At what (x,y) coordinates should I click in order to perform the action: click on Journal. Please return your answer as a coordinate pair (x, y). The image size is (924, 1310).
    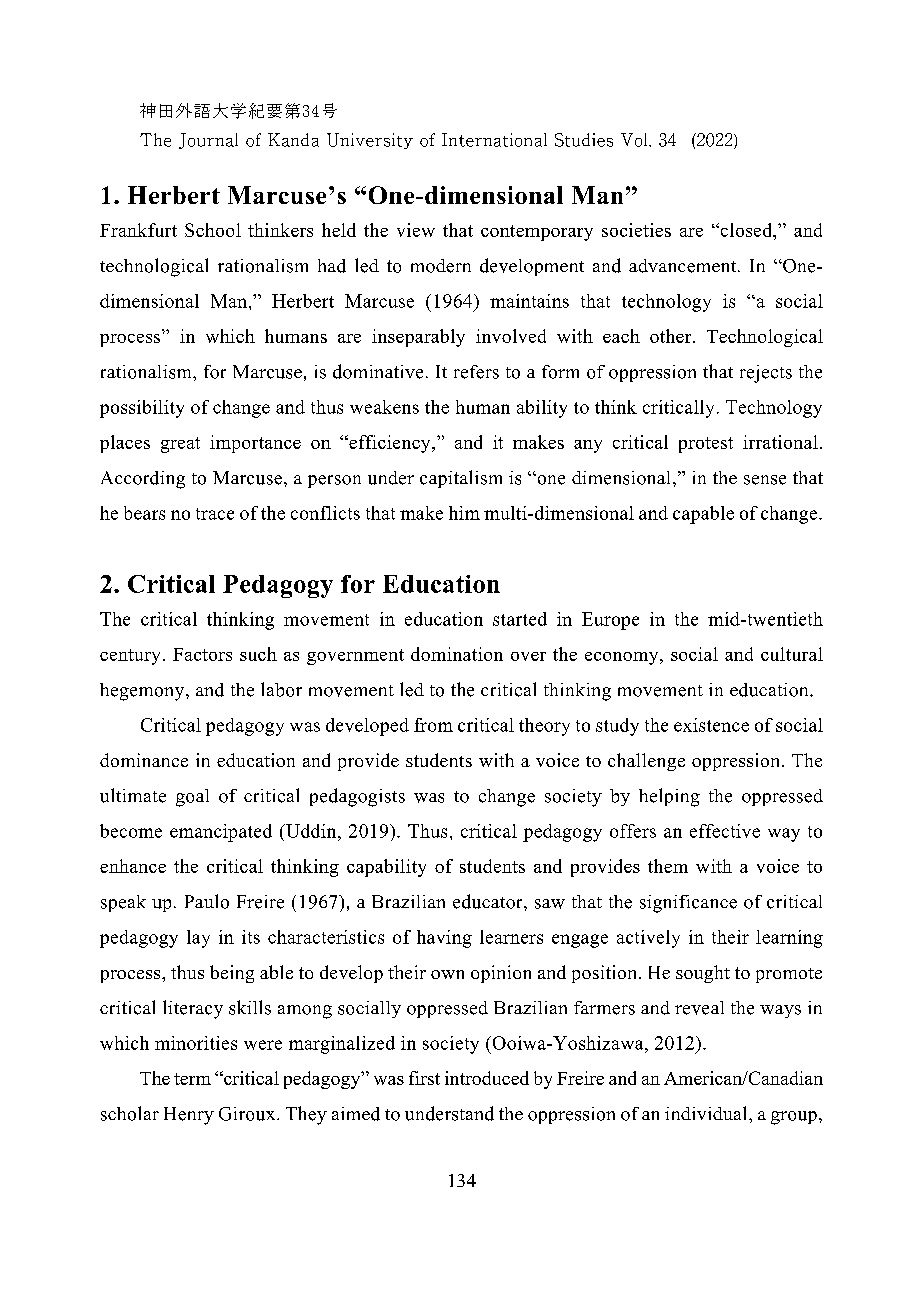
    Looking at the image, I should click on (208, 141).
